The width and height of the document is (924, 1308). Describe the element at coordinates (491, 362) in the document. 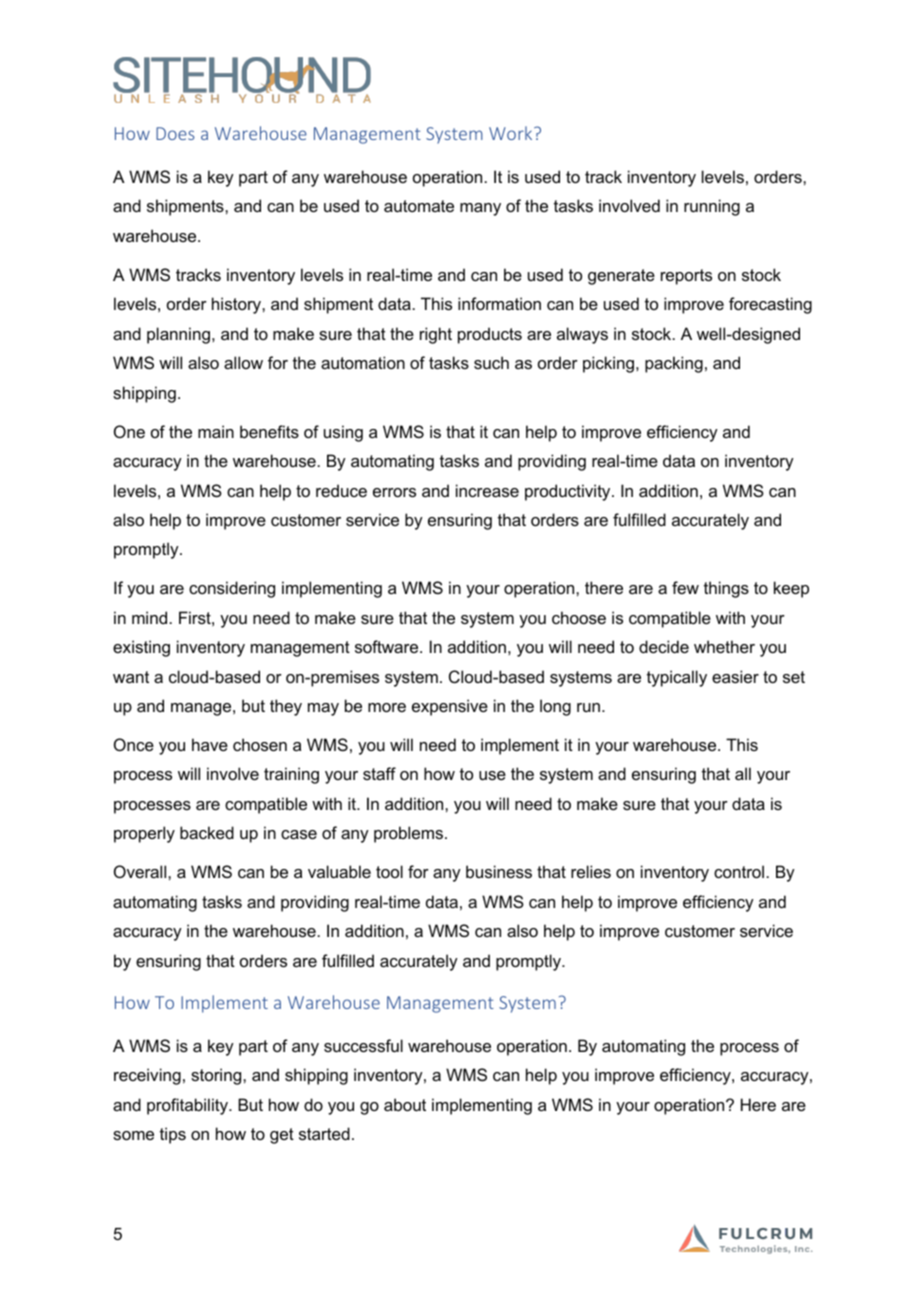

I see `such` at that location.
